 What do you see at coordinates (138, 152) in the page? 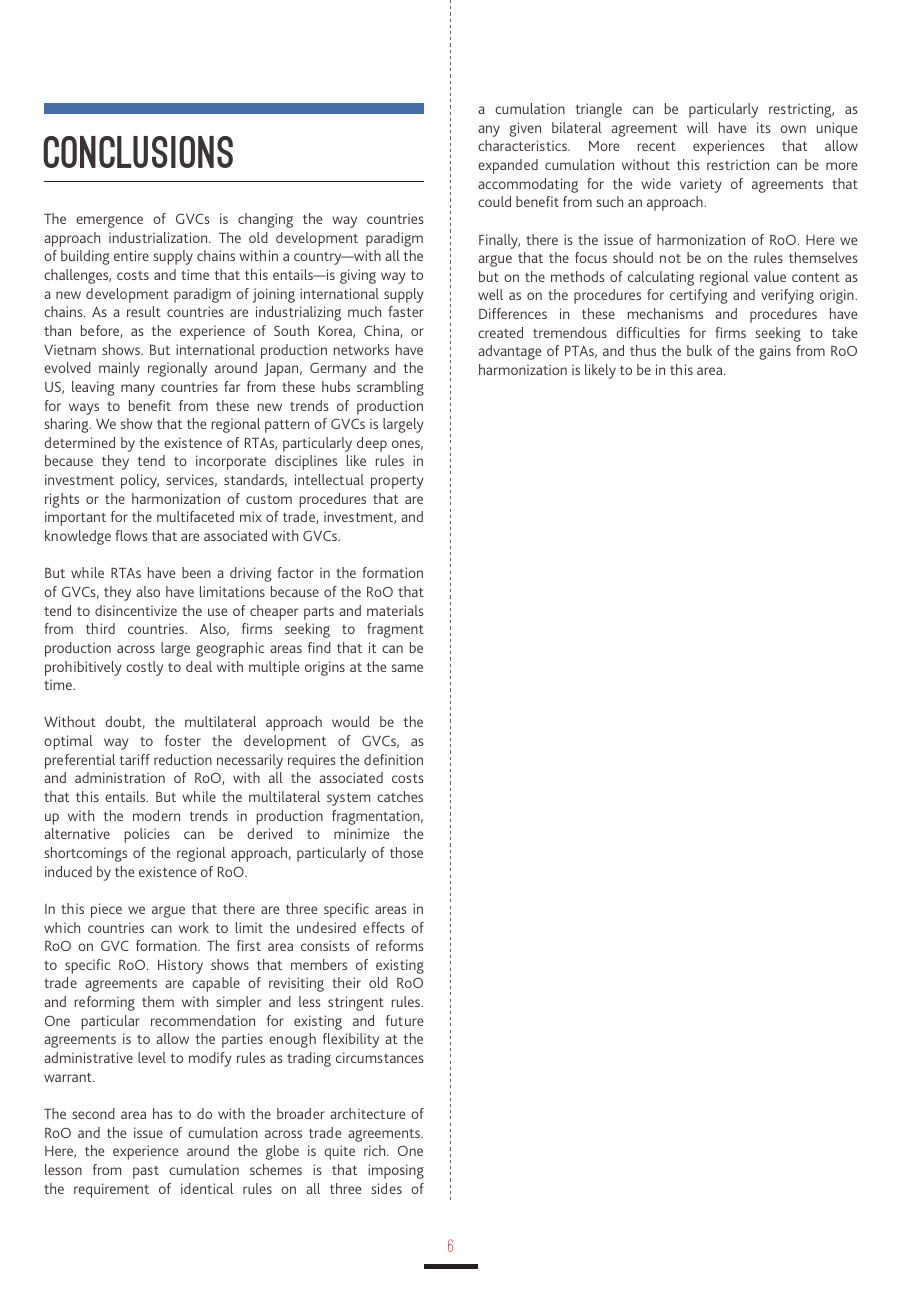
I see `CONCLUSIONS` at bounding box center [138, 152].
